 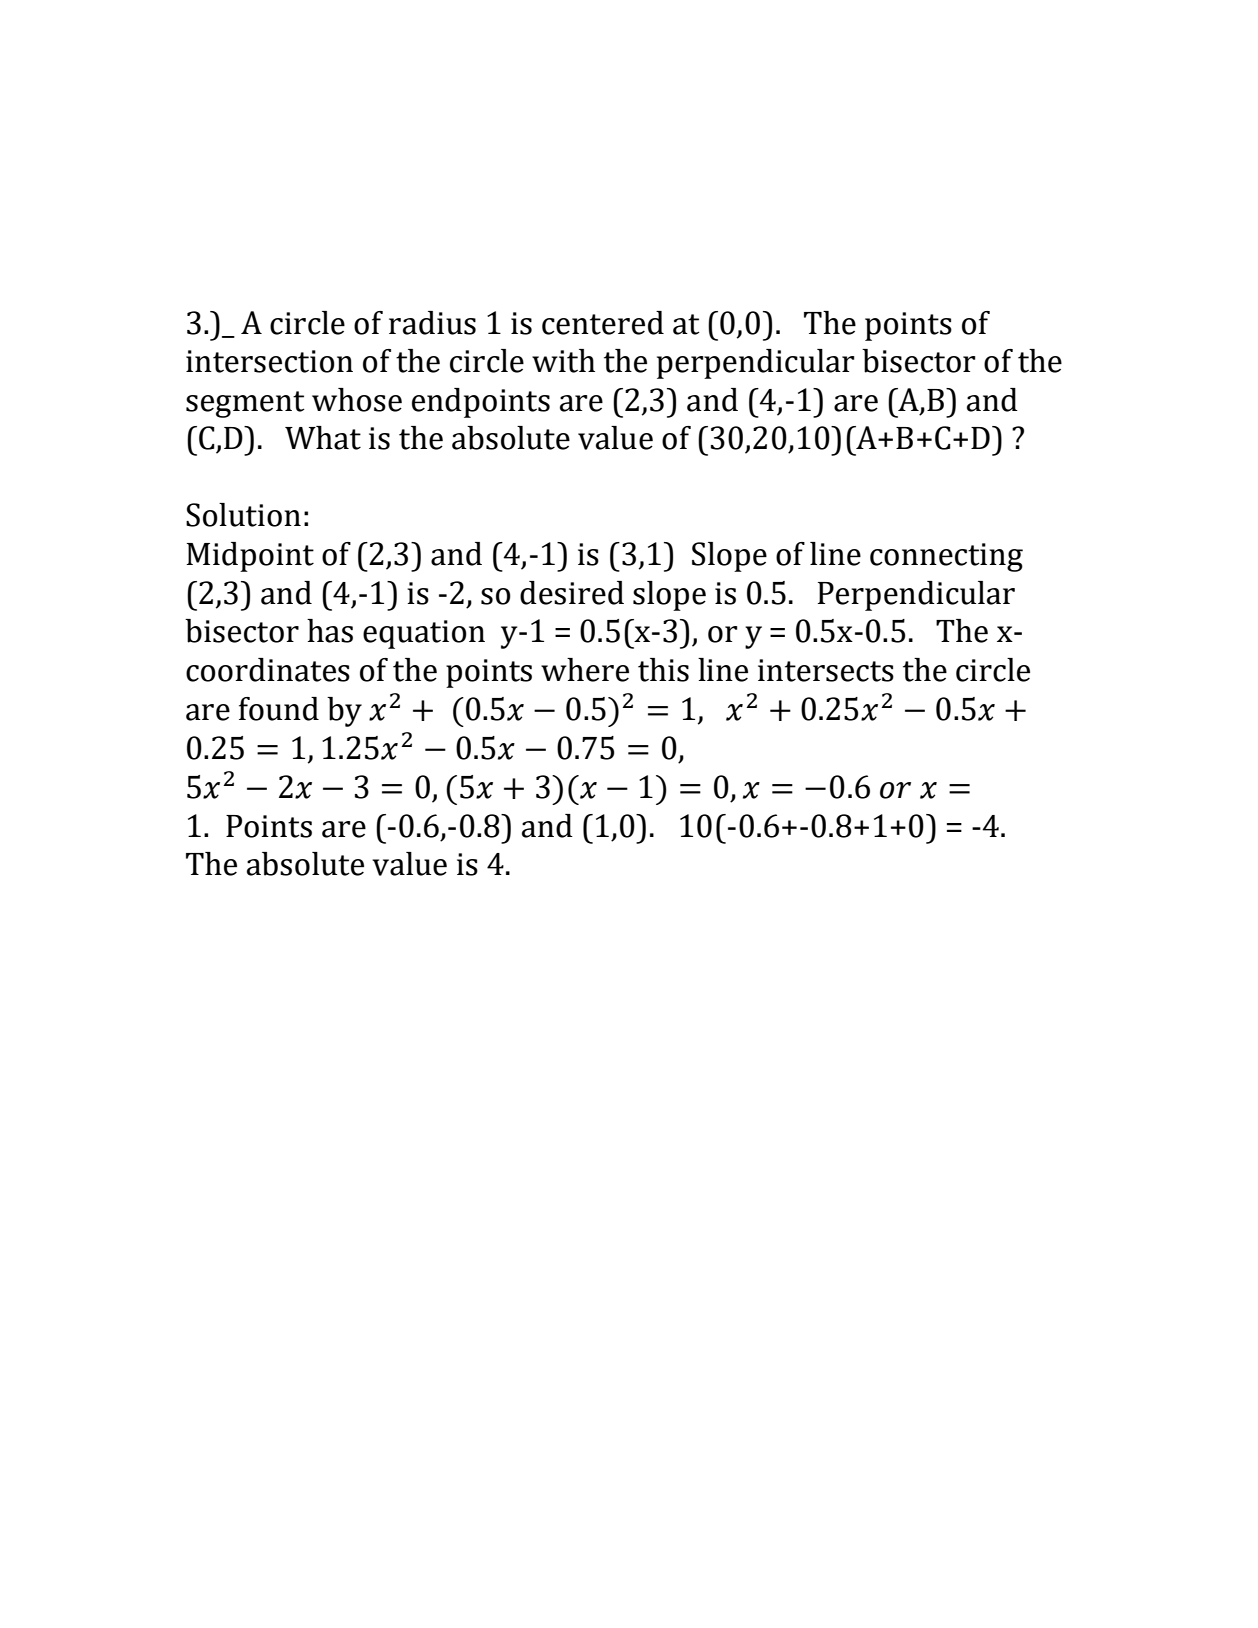 What do you see at coordinates (357, 400) in the image?
I see `whose` at bounding box center [357, 400].
